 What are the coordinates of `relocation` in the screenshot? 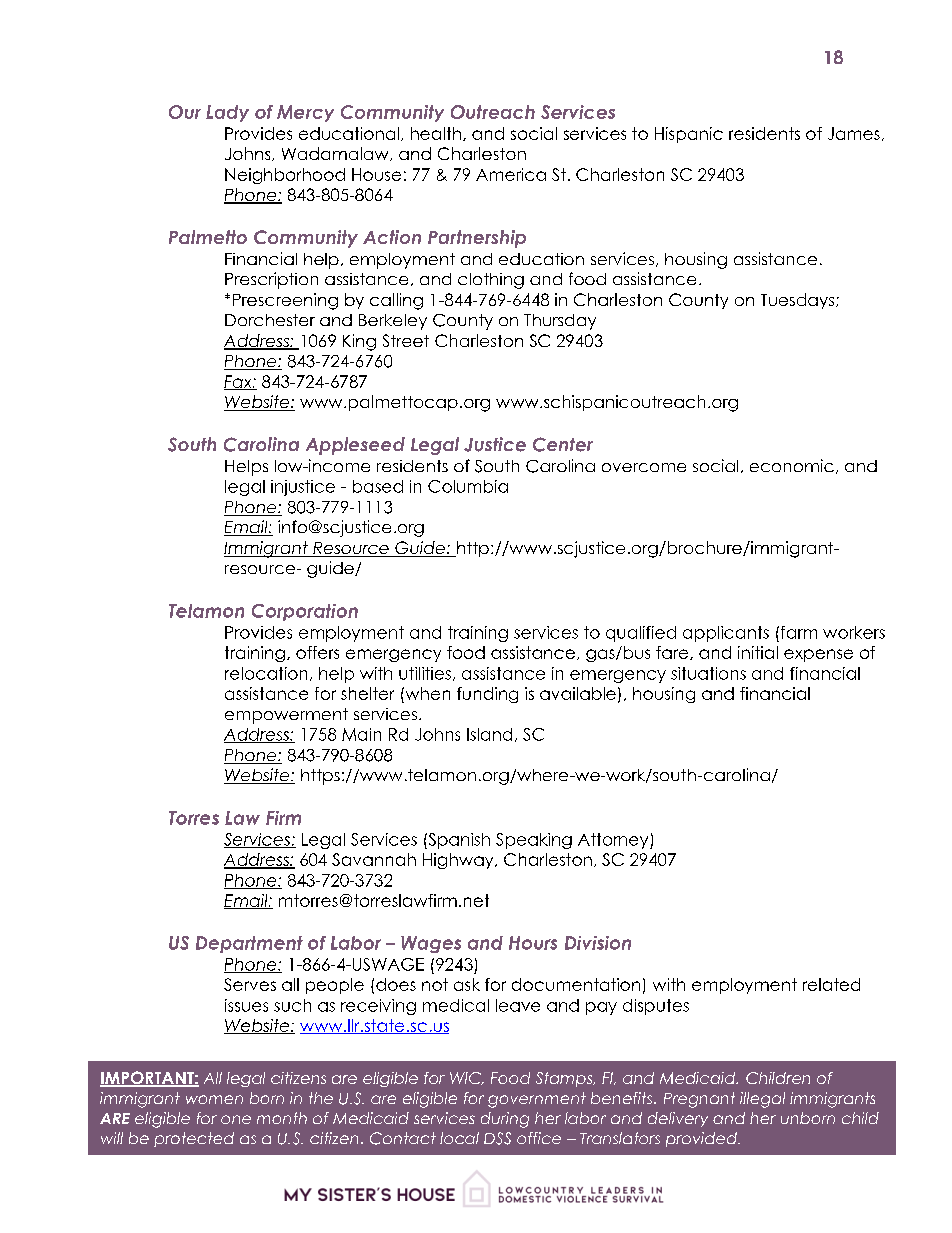 It's located at (266, 673).
